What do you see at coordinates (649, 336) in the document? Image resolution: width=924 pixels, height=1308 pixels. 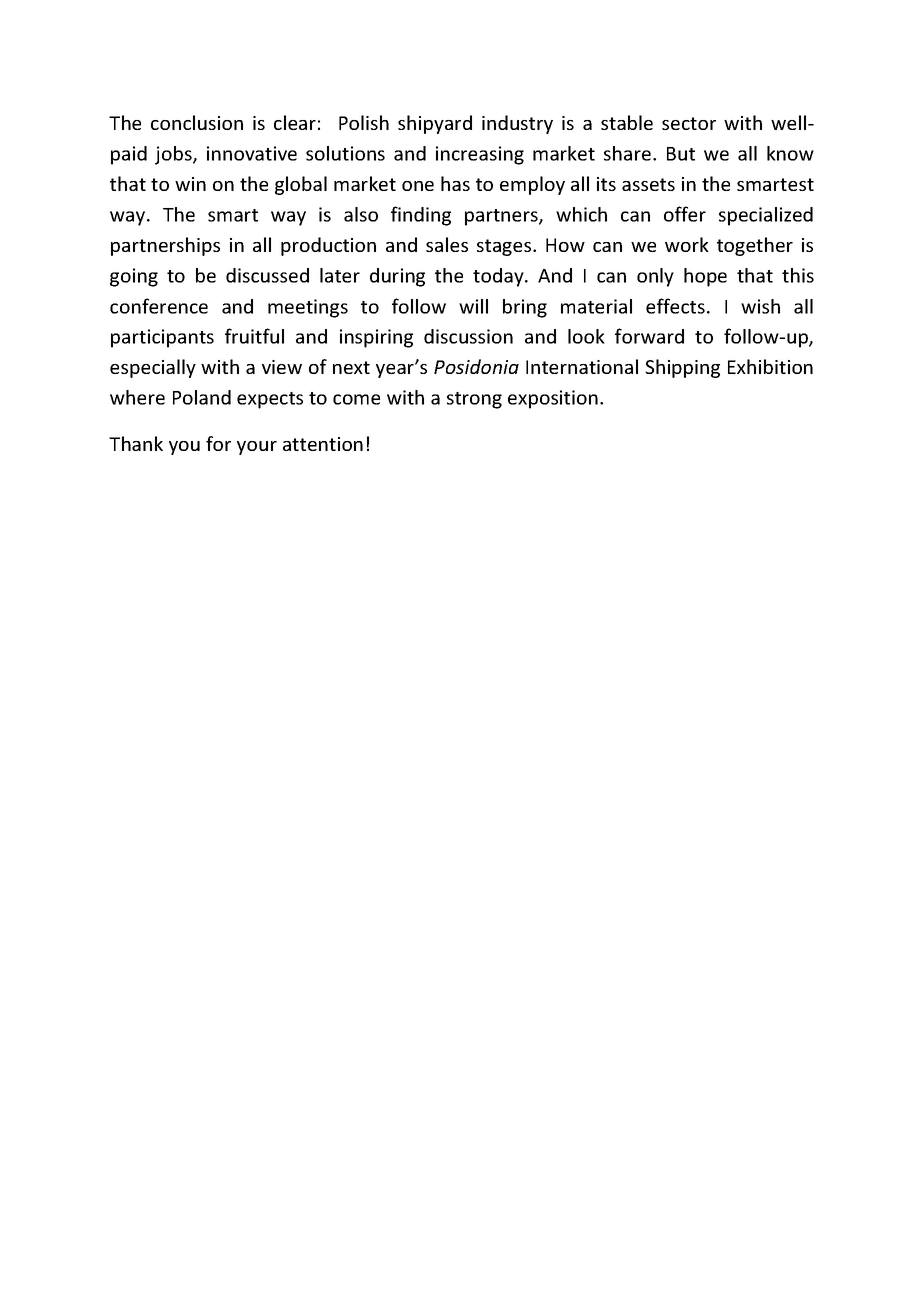 I see `forward` at bounding box center [649, 336].
